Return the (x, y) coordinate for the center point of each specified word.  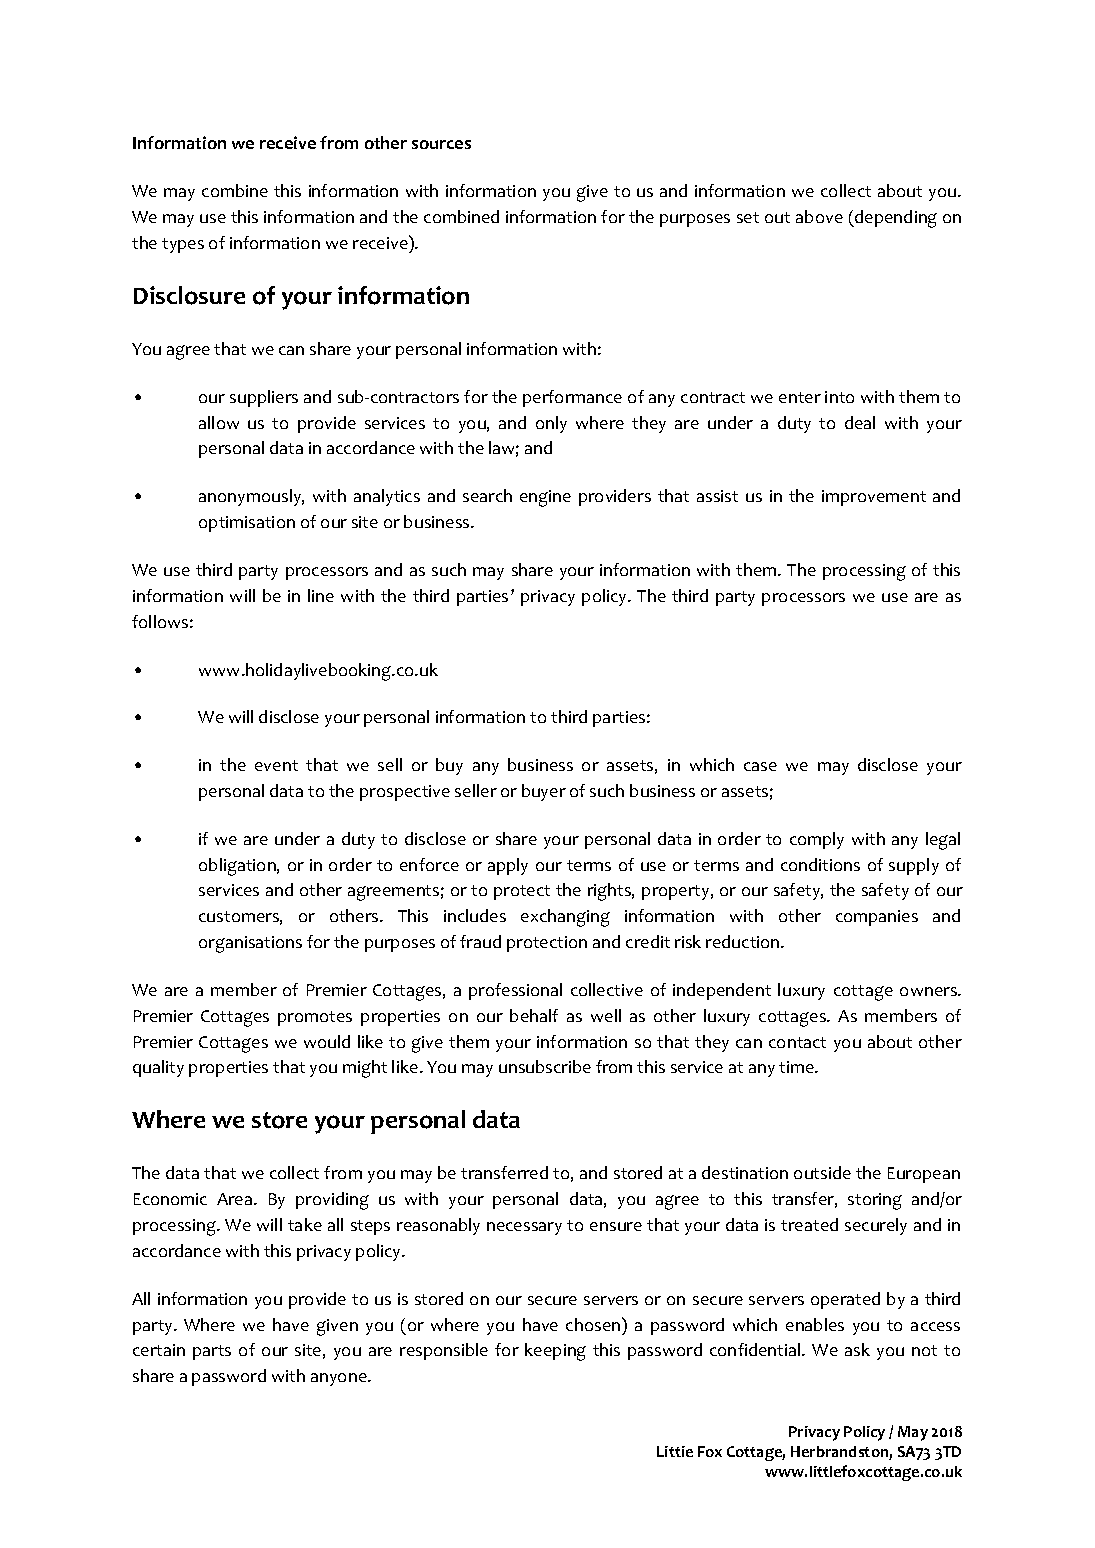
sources (441, 144)
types (183, 245)
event (276, 765)
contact (797, 1042)
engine (545, 498)
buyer (544, 792)
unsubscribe (545, 1066)
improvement (874, 498)
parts (212, 1352)
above (819, 216)
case (760, 766)
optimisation (247, 524)
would (327, 1041)
